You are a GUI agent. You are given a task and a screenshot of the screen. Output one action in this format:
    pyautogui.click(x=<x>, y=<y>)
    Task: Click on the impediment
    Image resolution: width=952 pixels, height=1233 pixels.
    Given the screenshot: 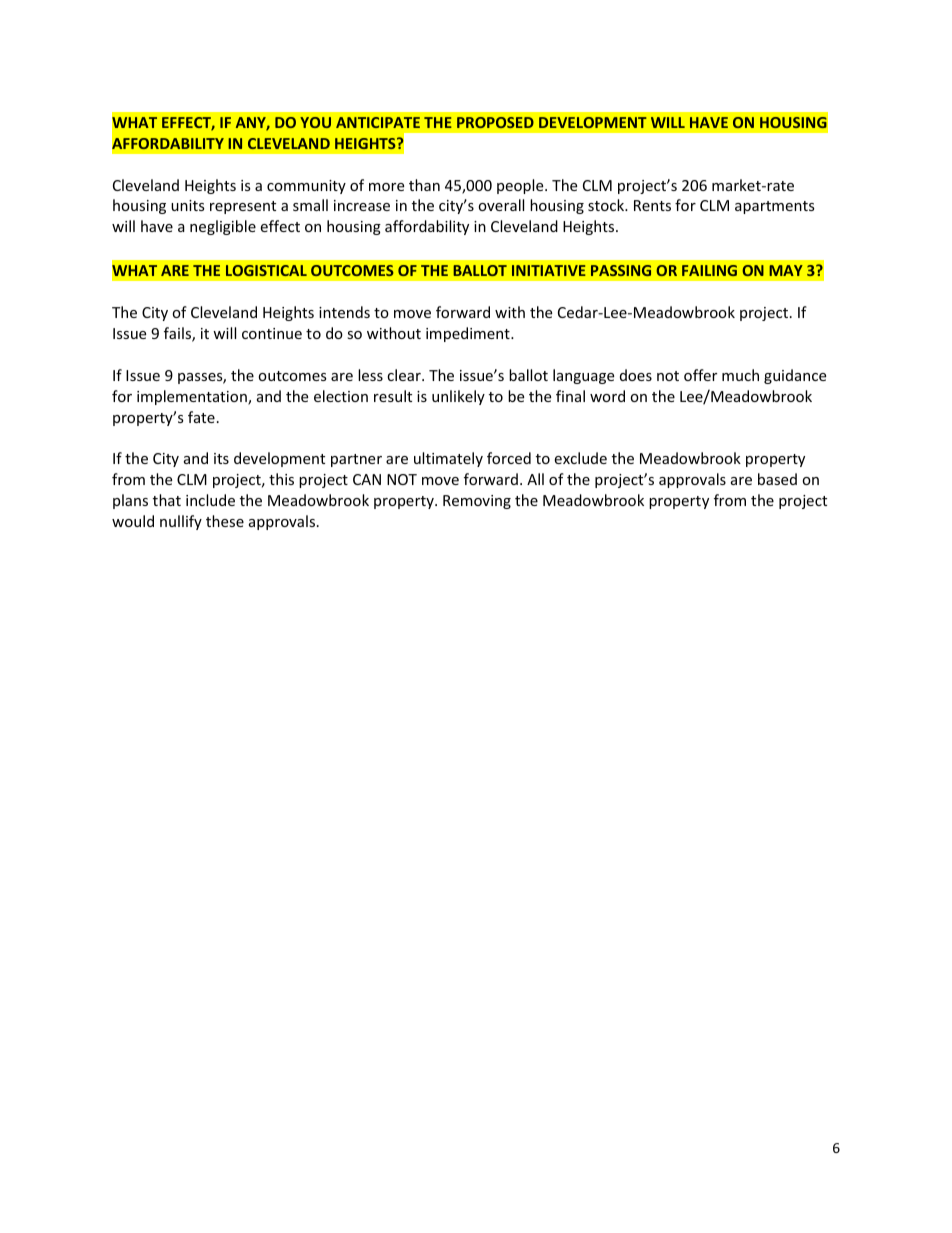 What is the action you would take?
    pyautogui.click(x=469, y=334)
